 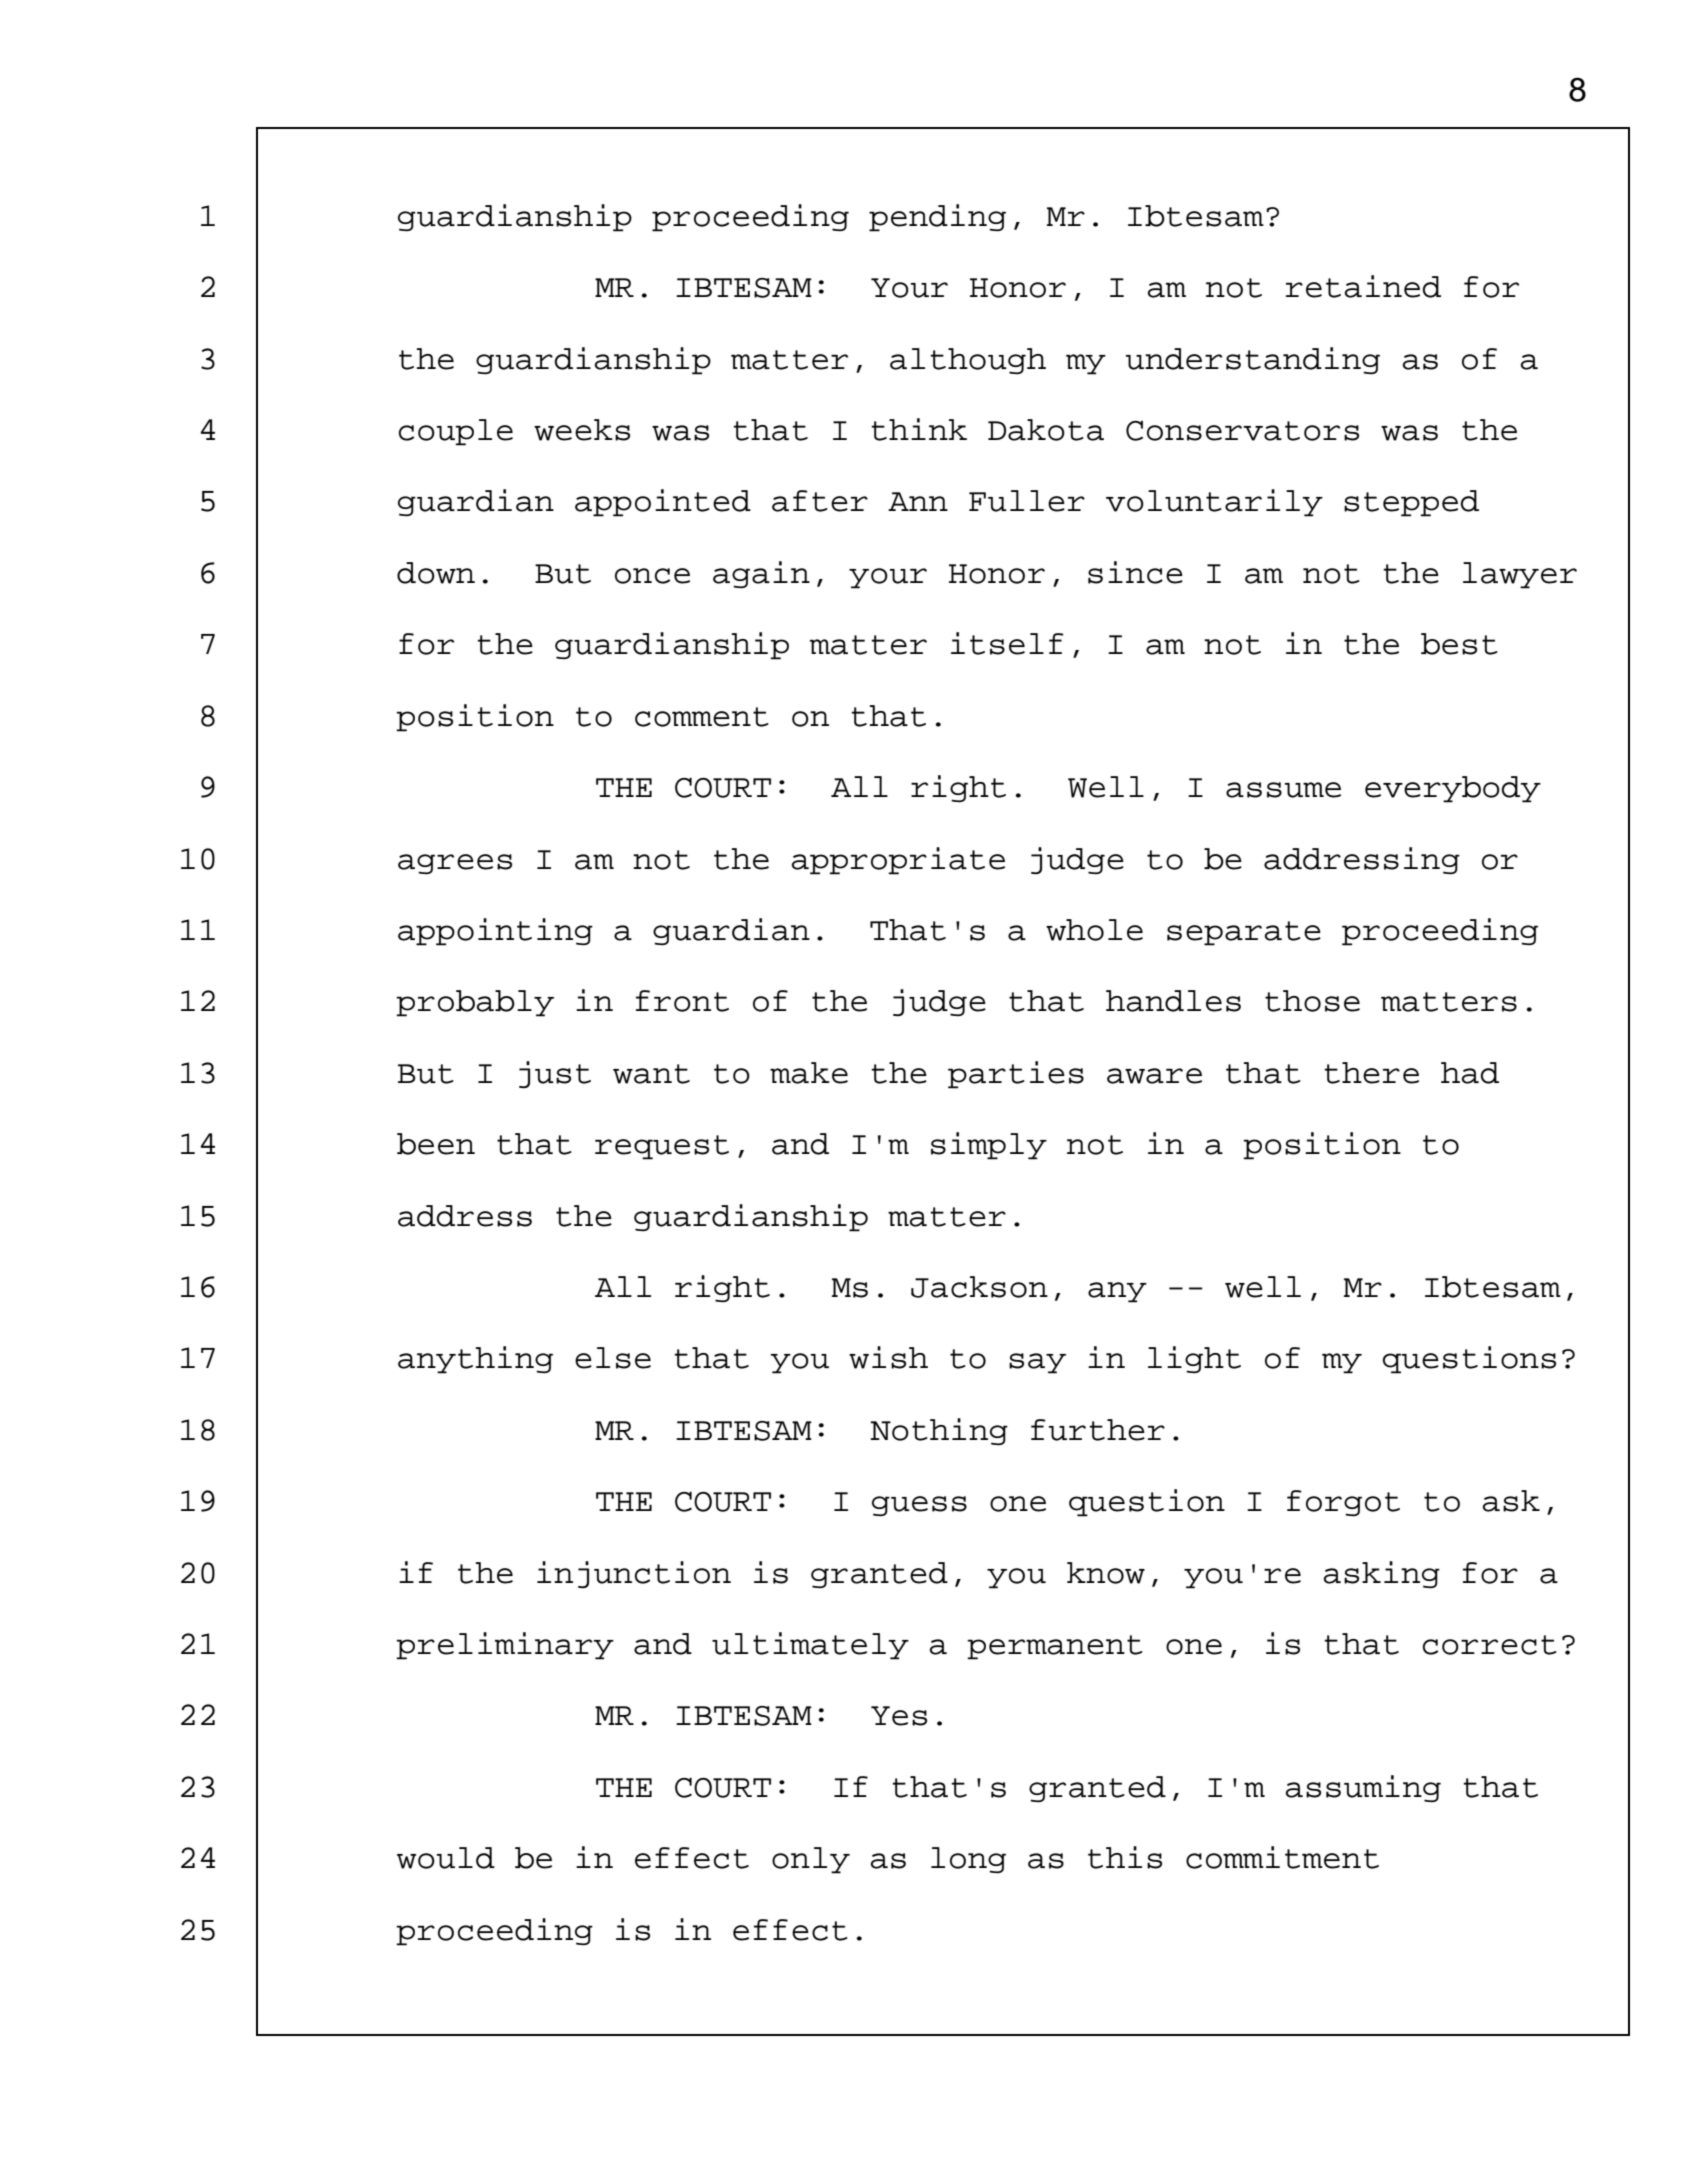 I want to click on appropriate, so click(x=898, y=861).
